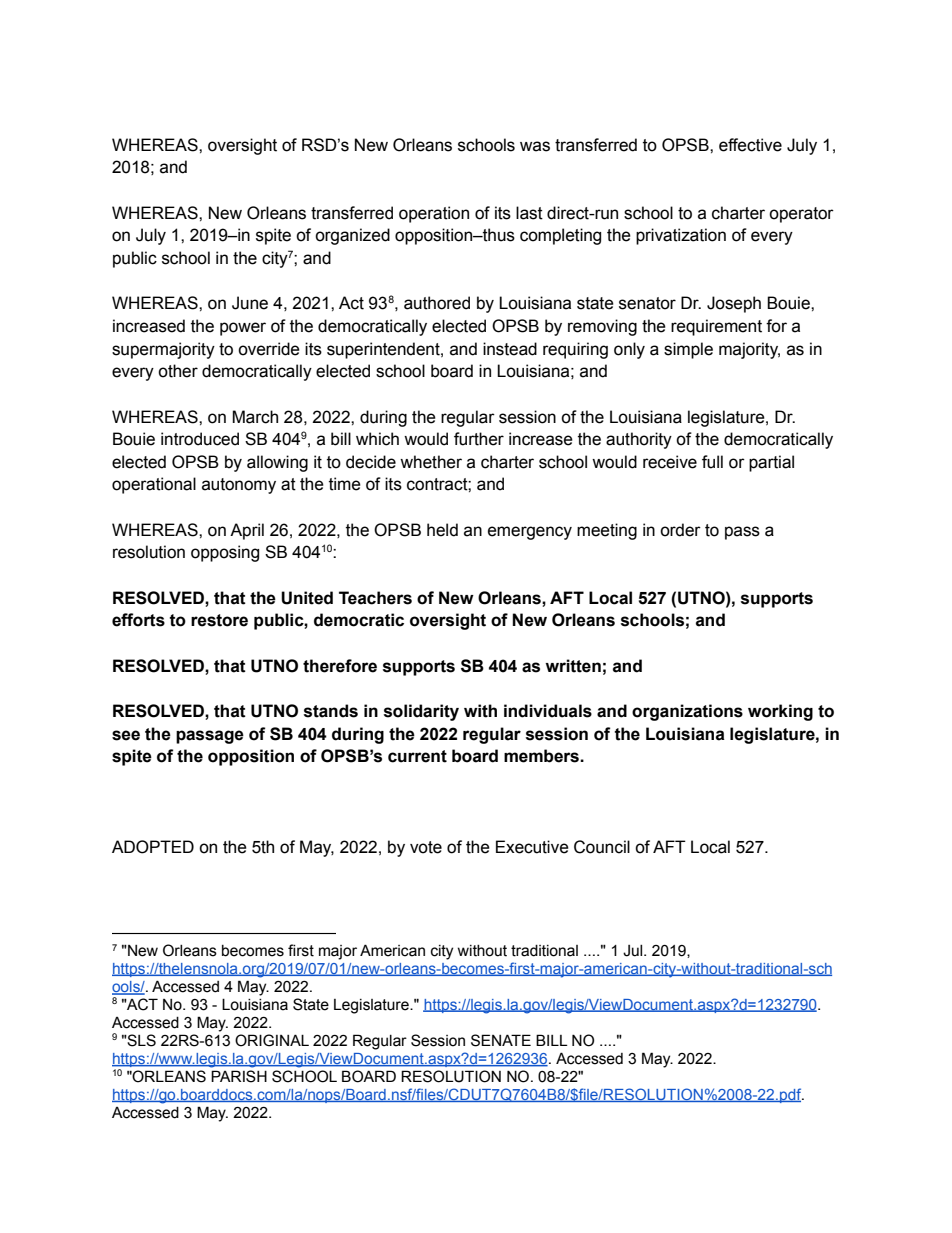  What do you see at coordinates (375, 598) in the document?
I see `Teachers` at bounding box center [375, 598].
